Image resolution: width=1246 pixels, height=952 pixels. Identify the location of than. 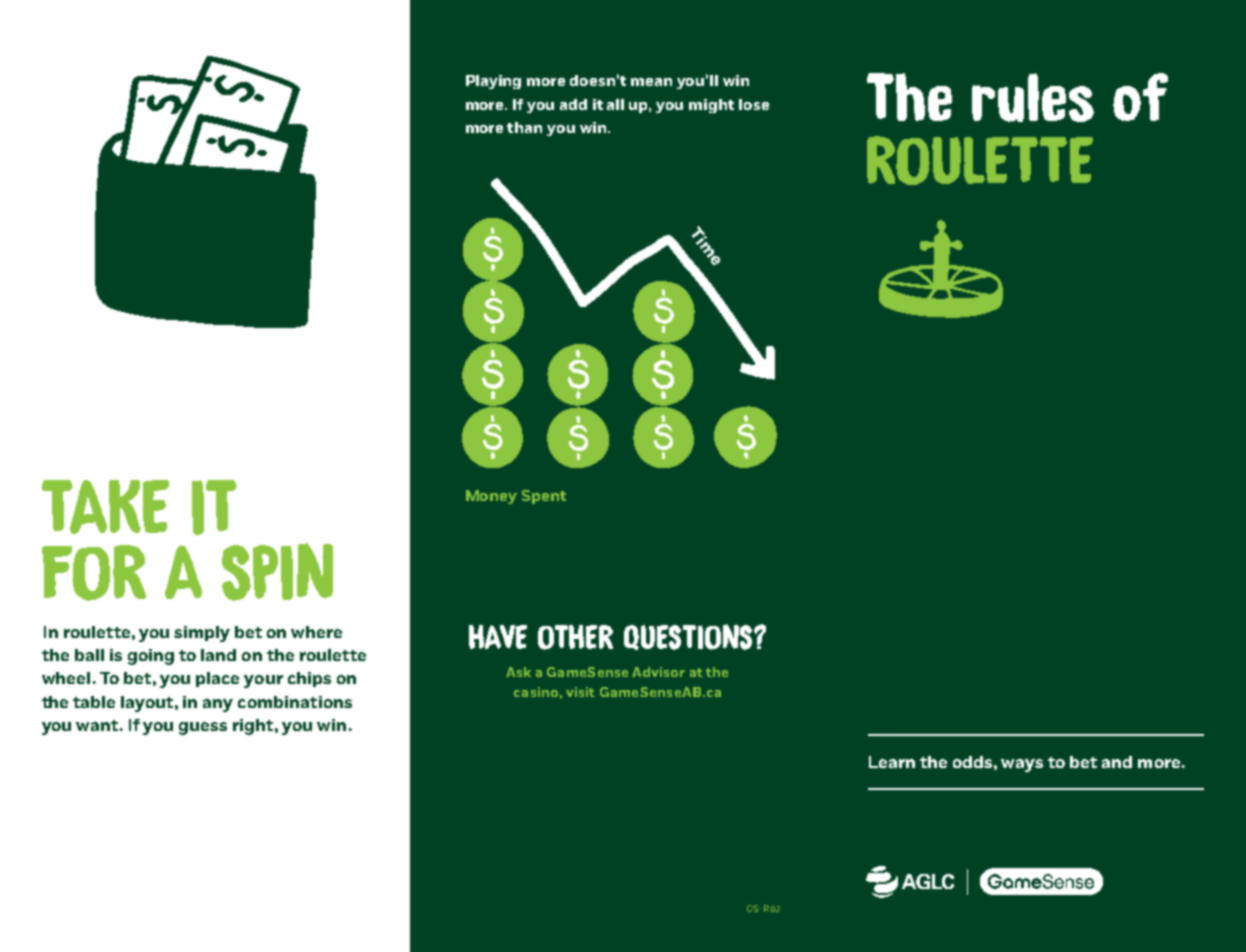
(524, 127).
